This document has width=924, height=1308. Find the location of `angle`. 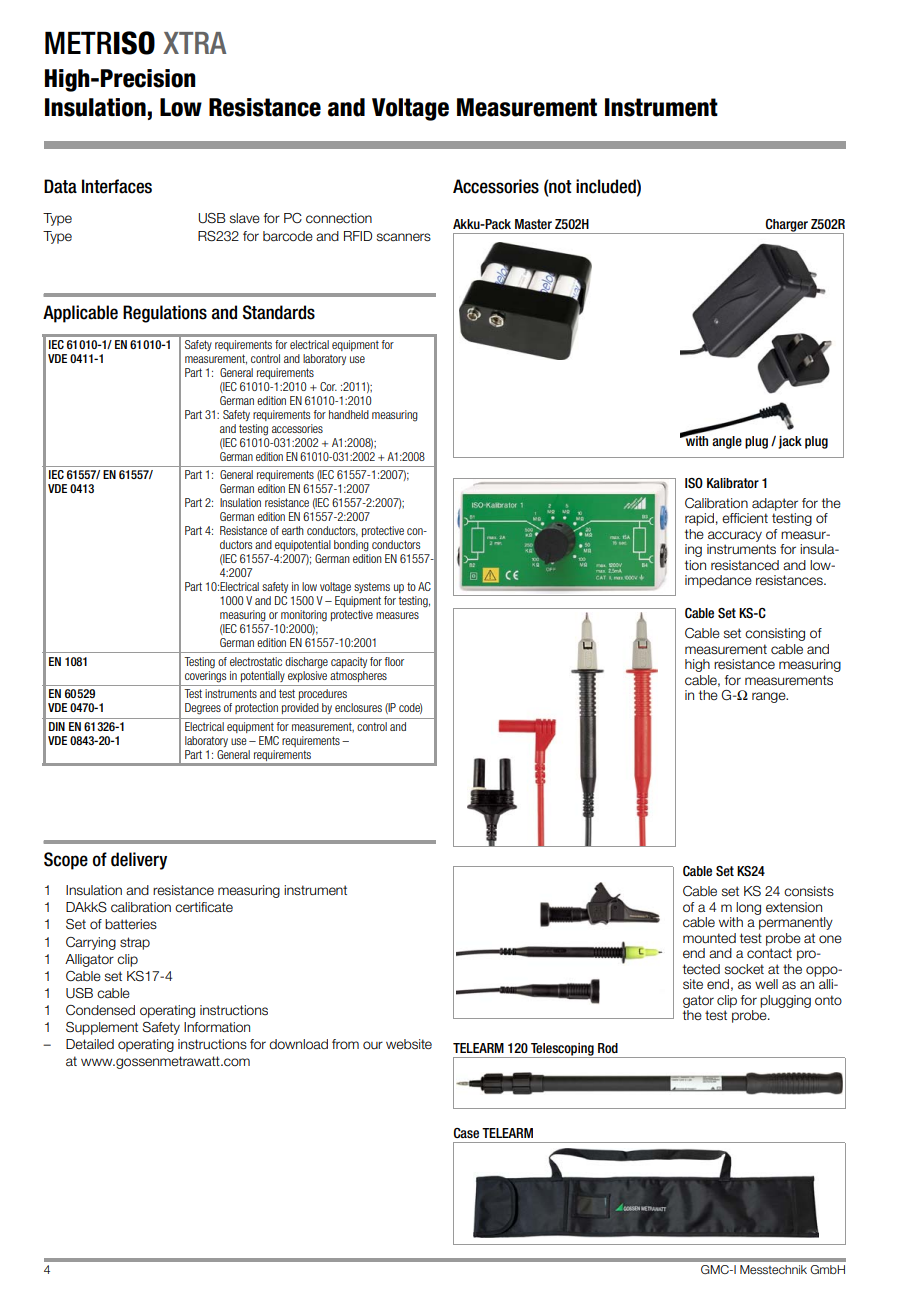

angle is located at coordinates (727, 442).
